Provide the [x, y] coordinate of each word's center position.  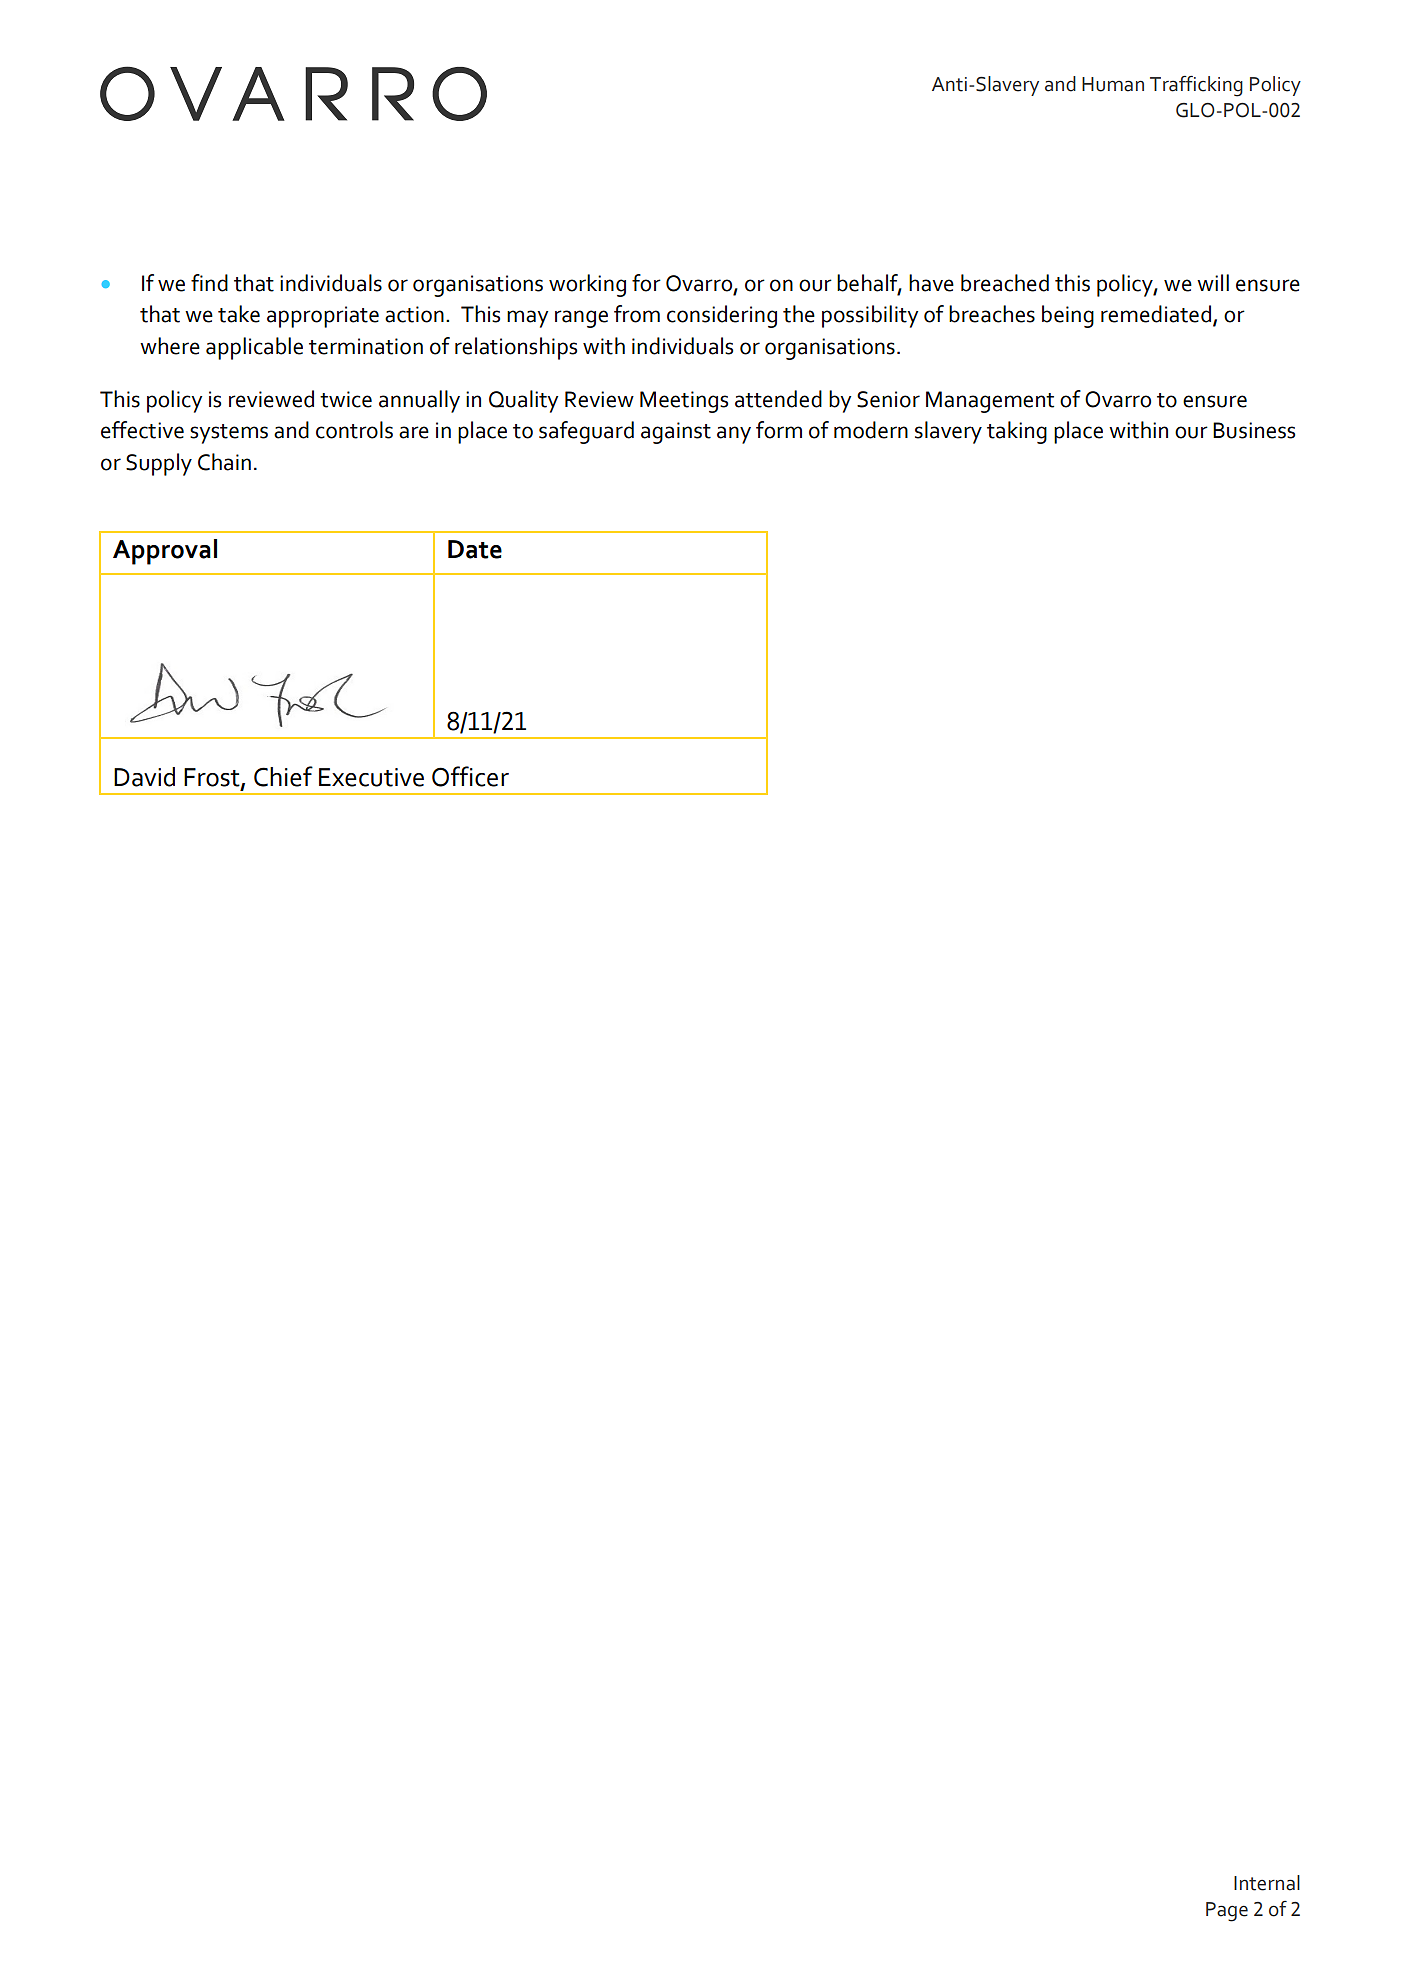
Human [1113, 84]
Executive [371, 777]
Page [1227, 1912]
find [209, 283]
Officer [470, 776]
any [734, 435]
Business [1254, 430]
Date [475, 549]
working [587, 285]
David [144, 777]
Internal [1267, 1883]
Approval [165, 552]
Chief [283, 776]
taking [1017, 432]
